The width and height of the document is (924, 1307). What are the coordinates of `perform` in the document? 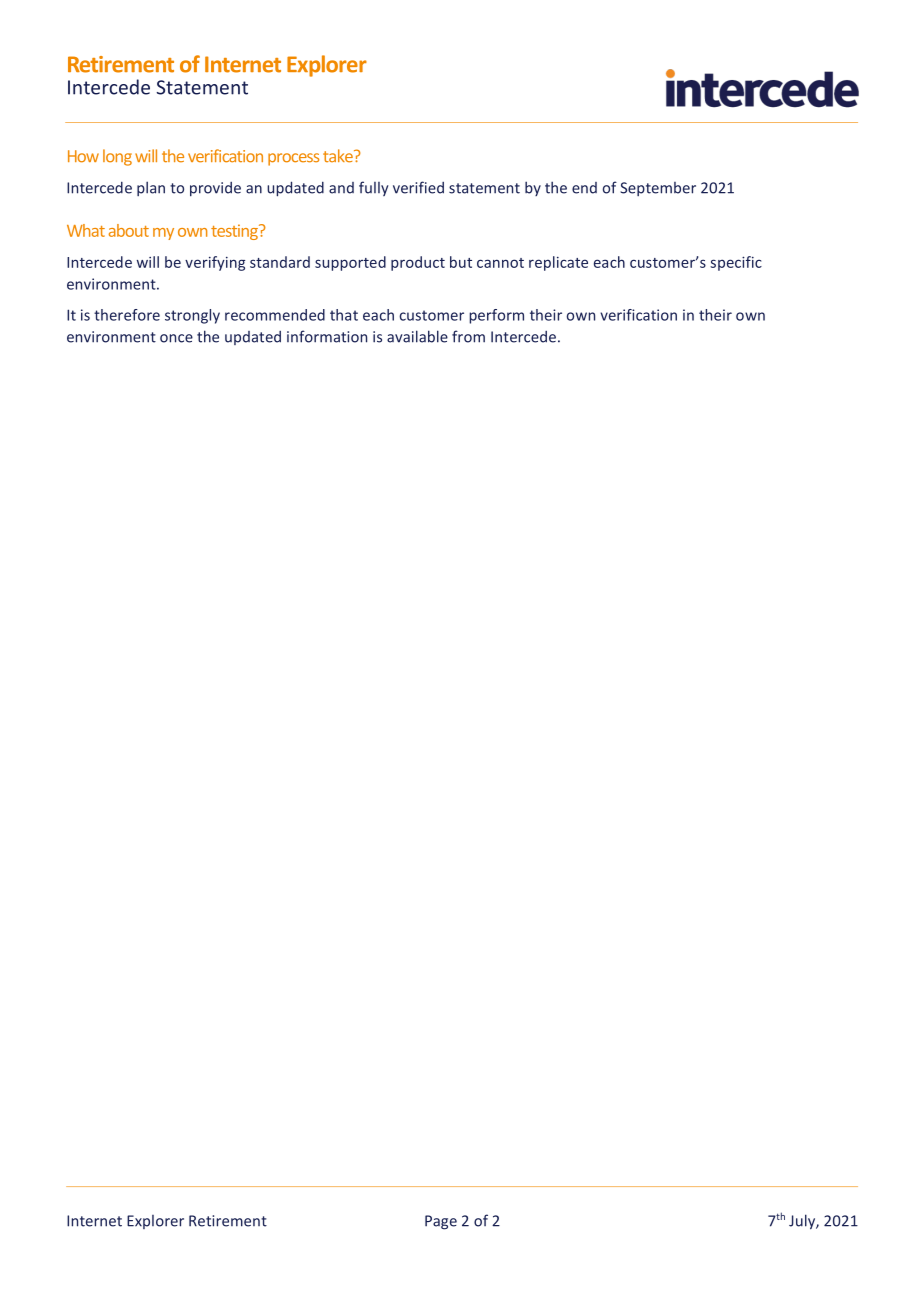 It's located at (496, 316).
